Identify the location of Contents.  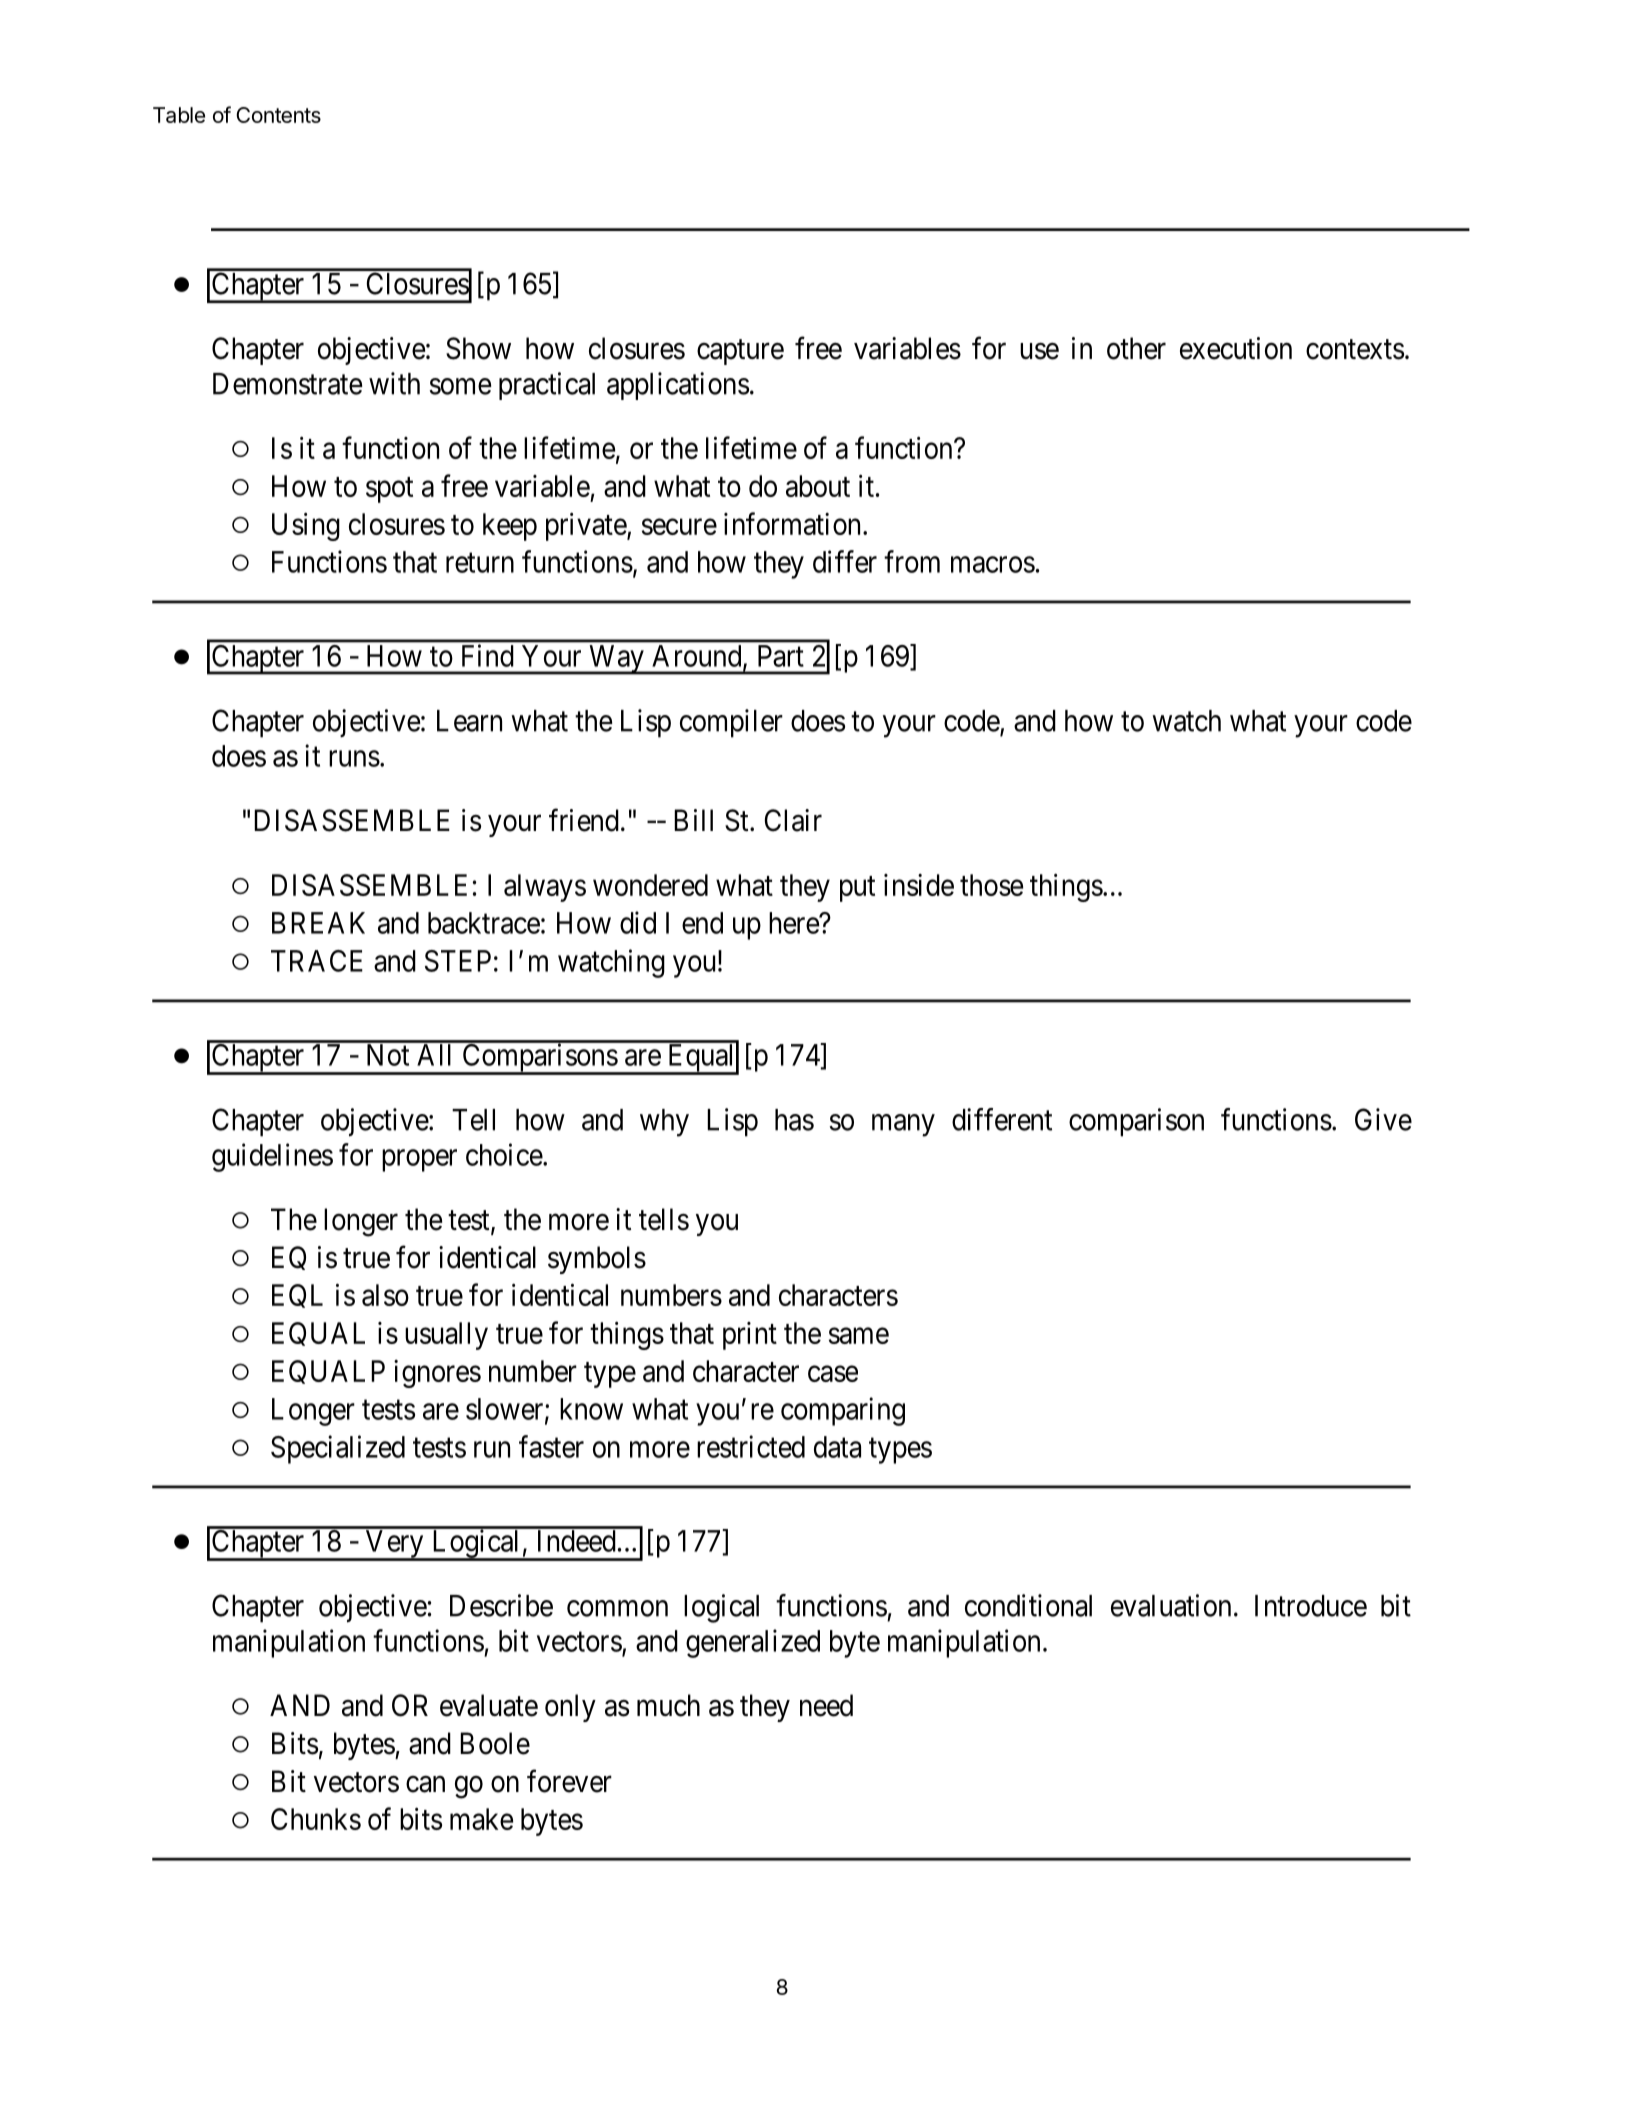
(278, 115).
